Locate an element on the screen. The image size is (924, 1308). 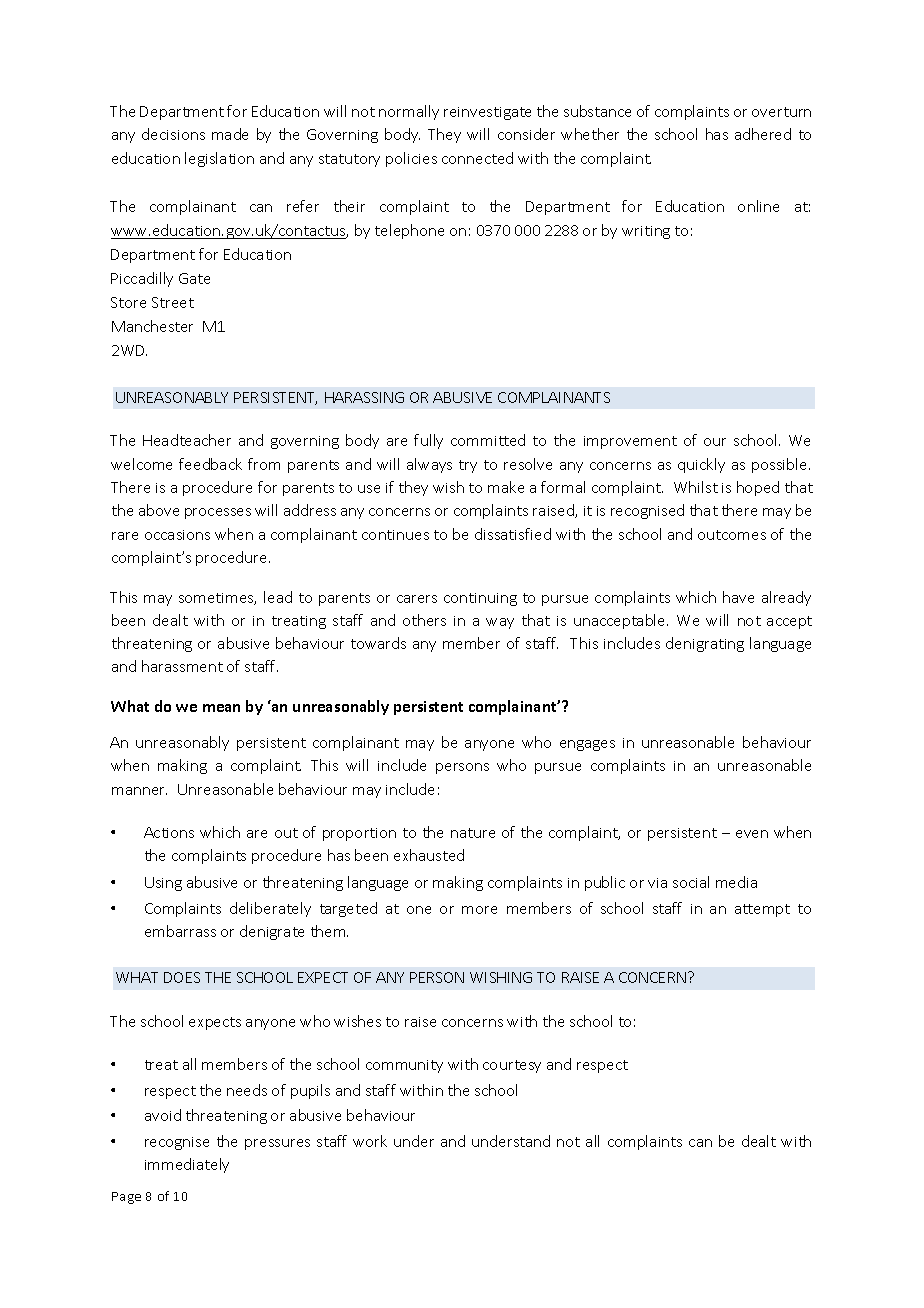
courtesy is located at coordinates (512, 1066).
